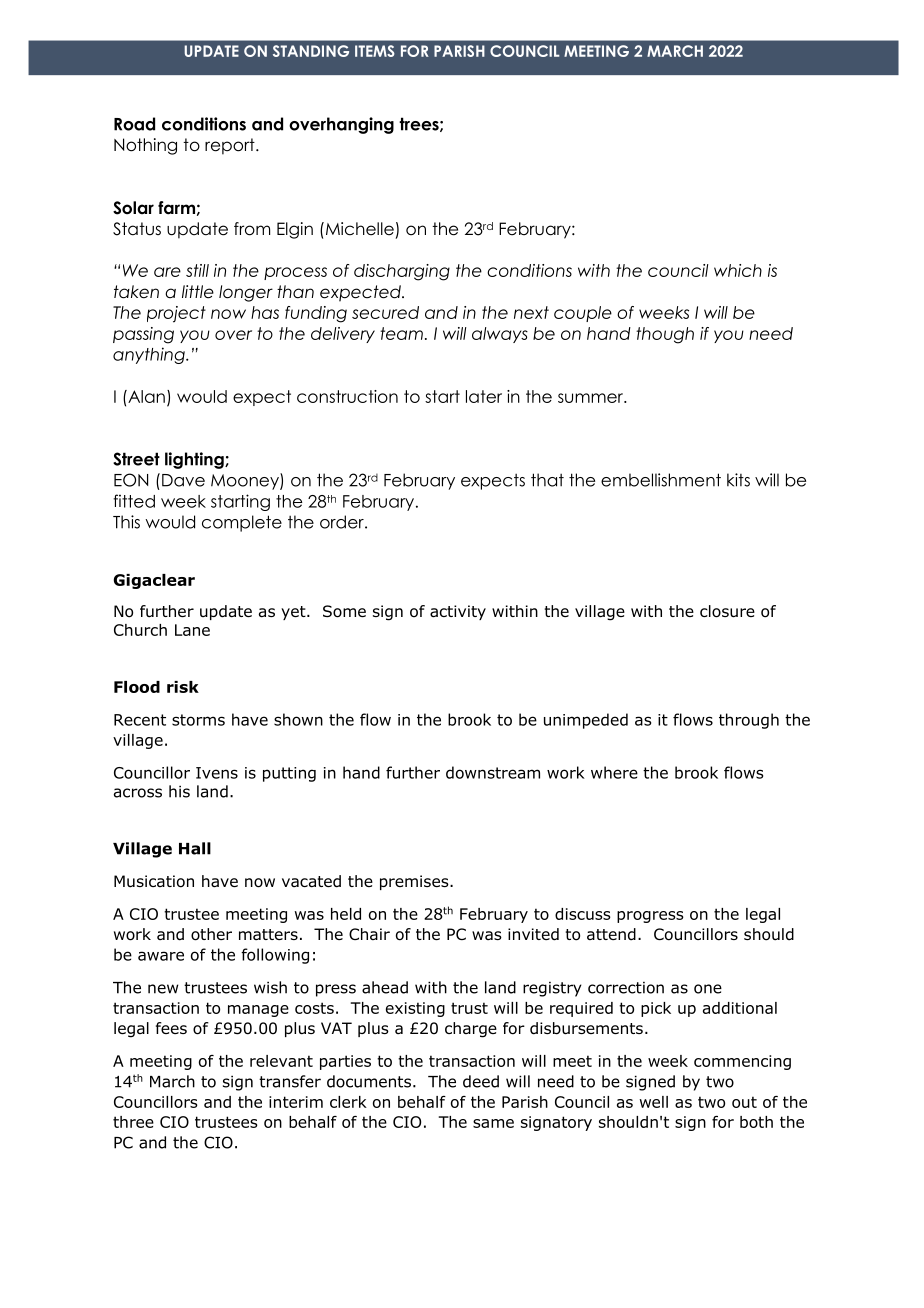 Image resolution: width=924 pixels, height=1308 pixels. Describe the element at coordinates (481, 1081) in the screenshot. I see `deed` at that location.
